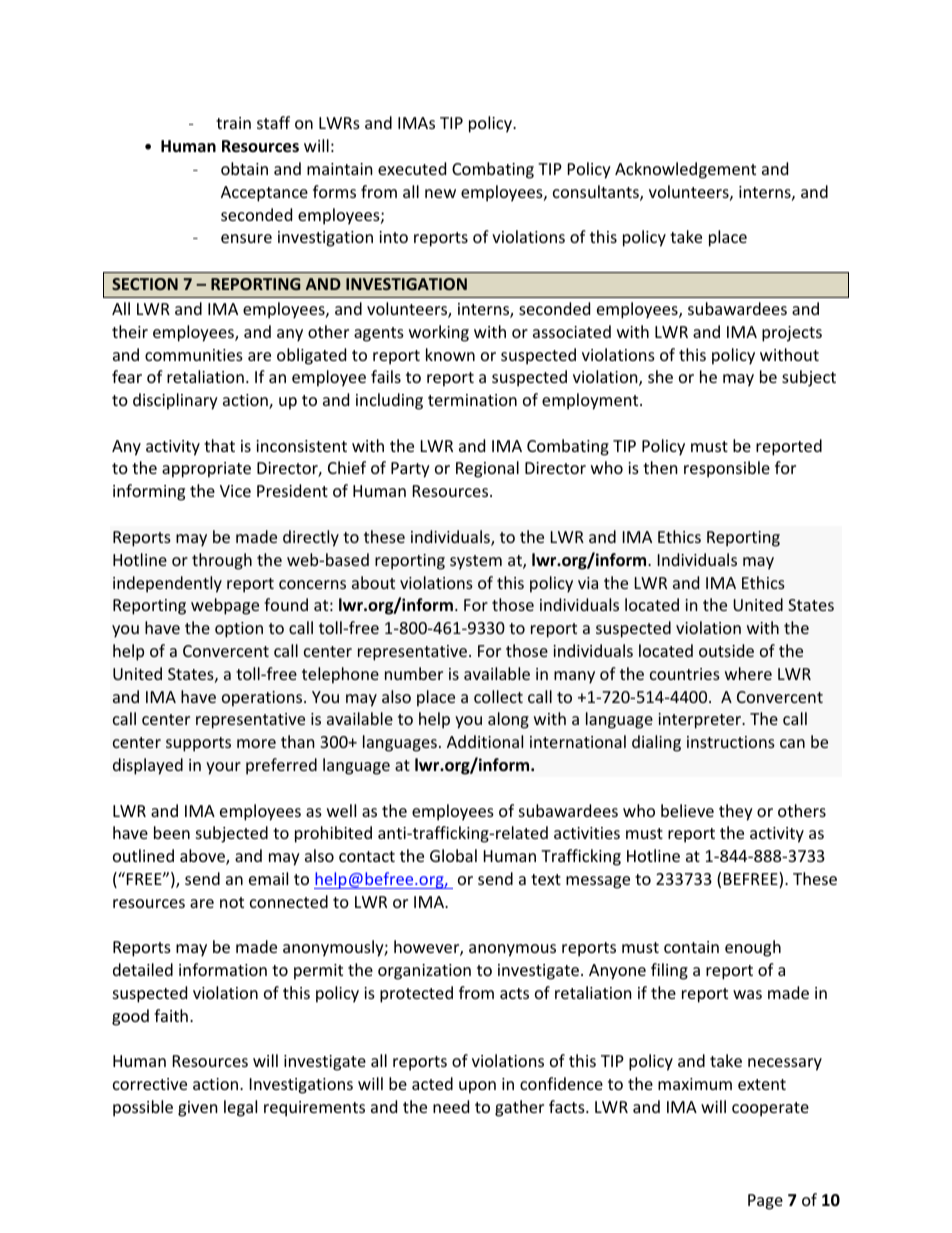  What do you see at coordinates (223, 768) in the page?
I see `your` at bounding box center [223, 768].
